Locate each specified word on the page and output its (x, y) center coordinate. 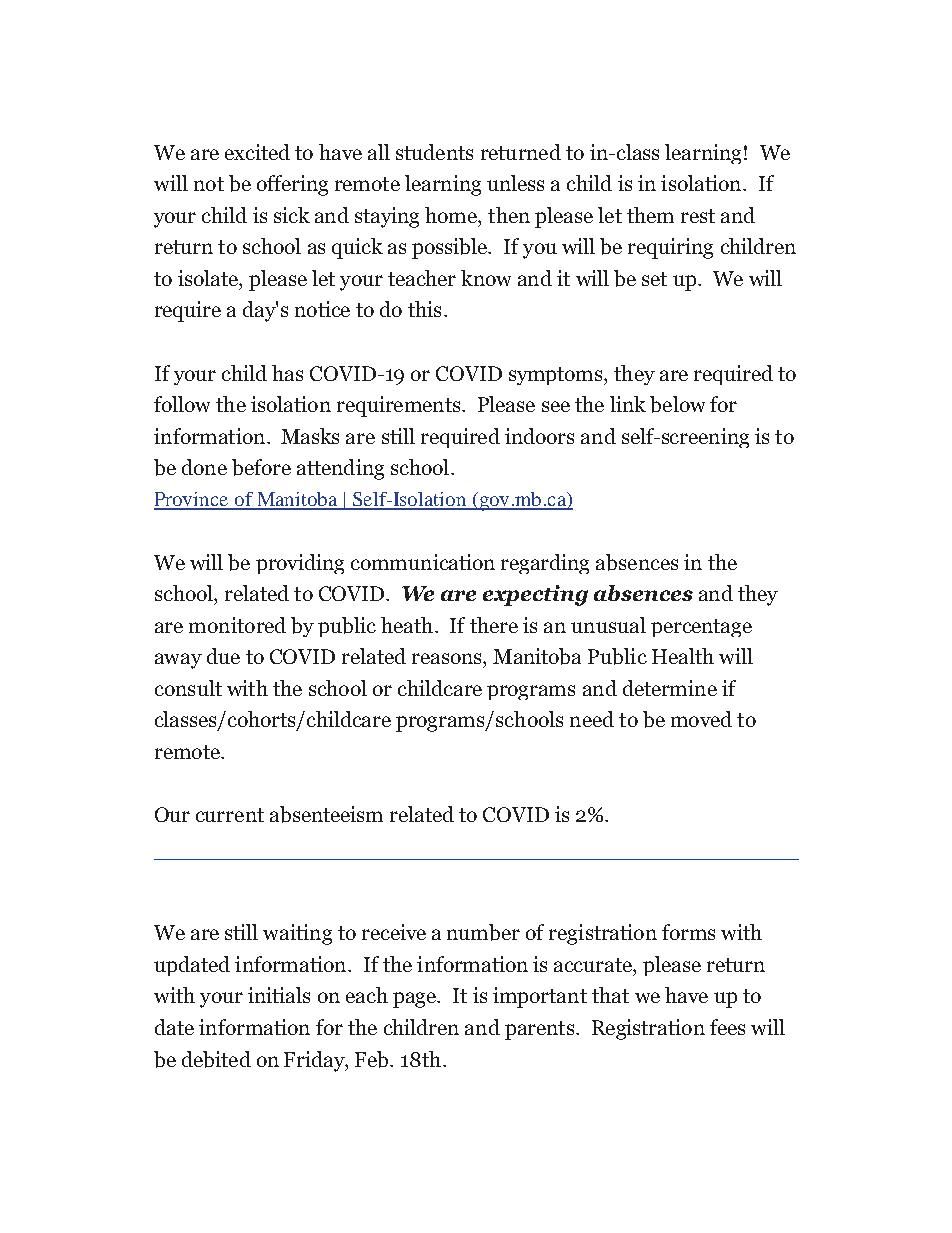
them (650, 215)
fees (727, 1027)
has (287, 373)
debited (216, 1059)
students (434, 152)
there (494, 625)
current (230, 815)
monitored (237, 625)
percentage (701, 628)
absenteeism (326, 814)
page (415, 1000)
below (677, 404)
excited (257, 152)
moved (701, 719)
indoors (539, 436)
